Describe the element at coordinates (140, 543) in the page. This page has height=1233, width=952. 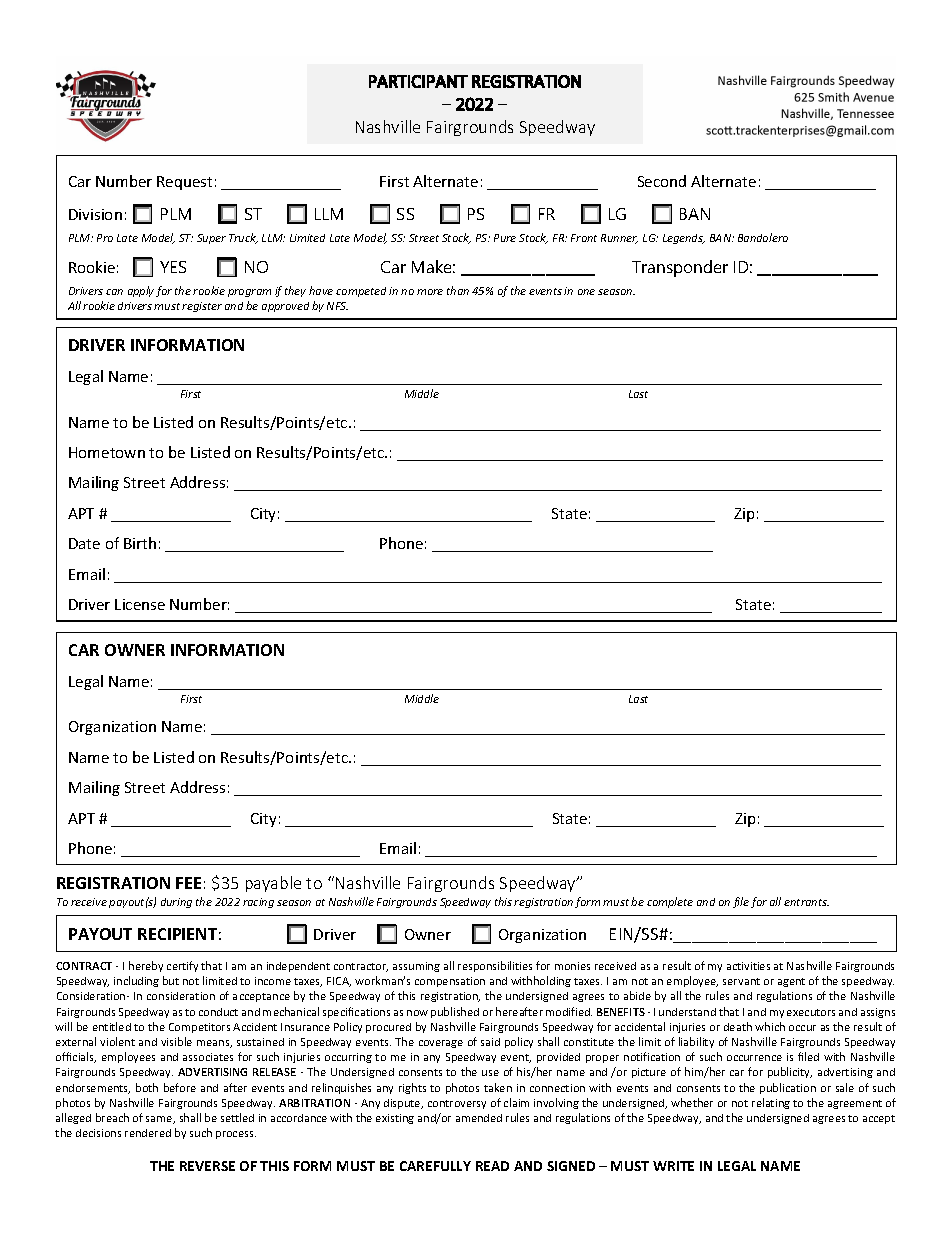
I see `Birth` at that location.
